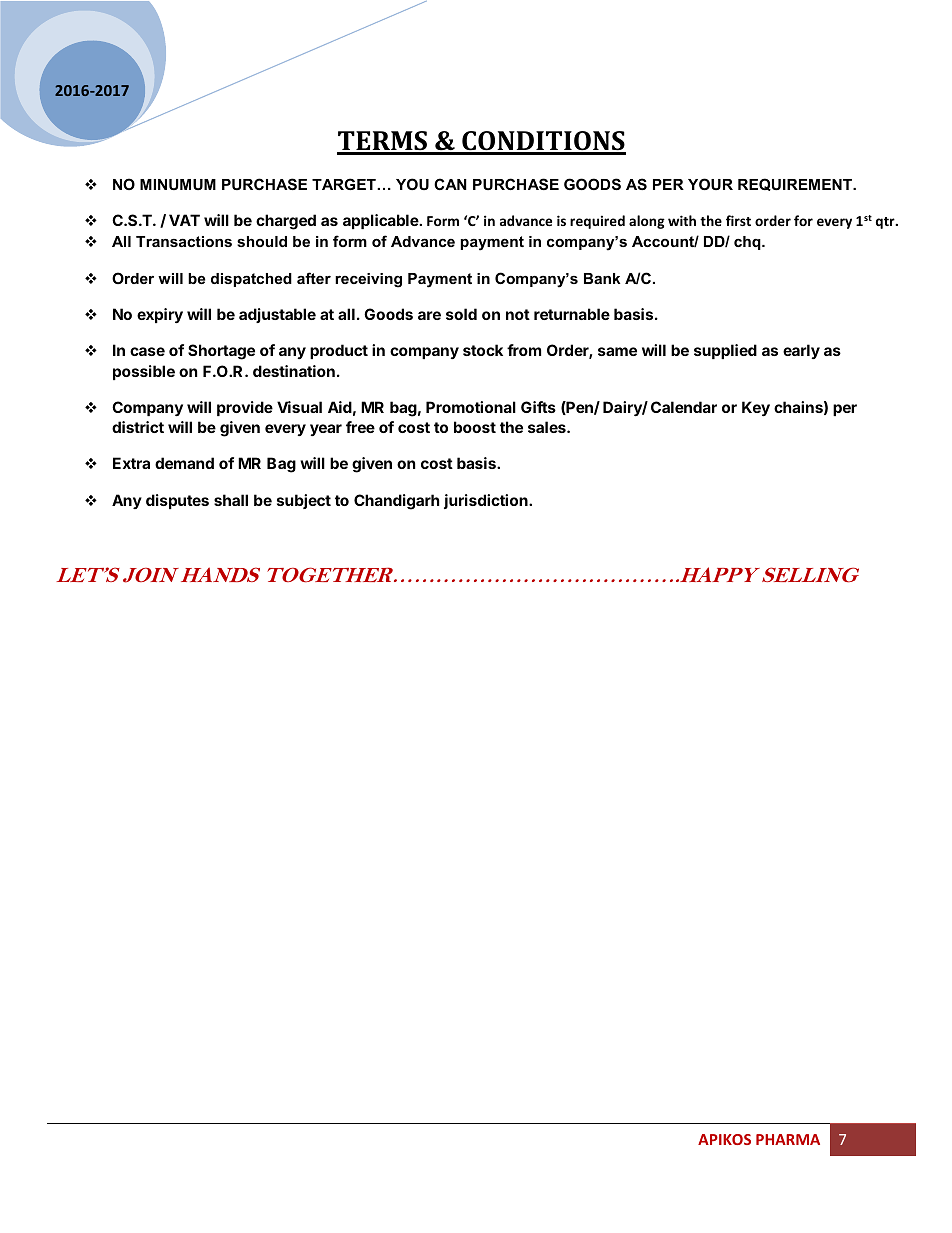 This screenshot has width=952, height=1233. Describe the element at coordinates (788, 1139) in the screenshot. I see `PHARMA` at that location.
